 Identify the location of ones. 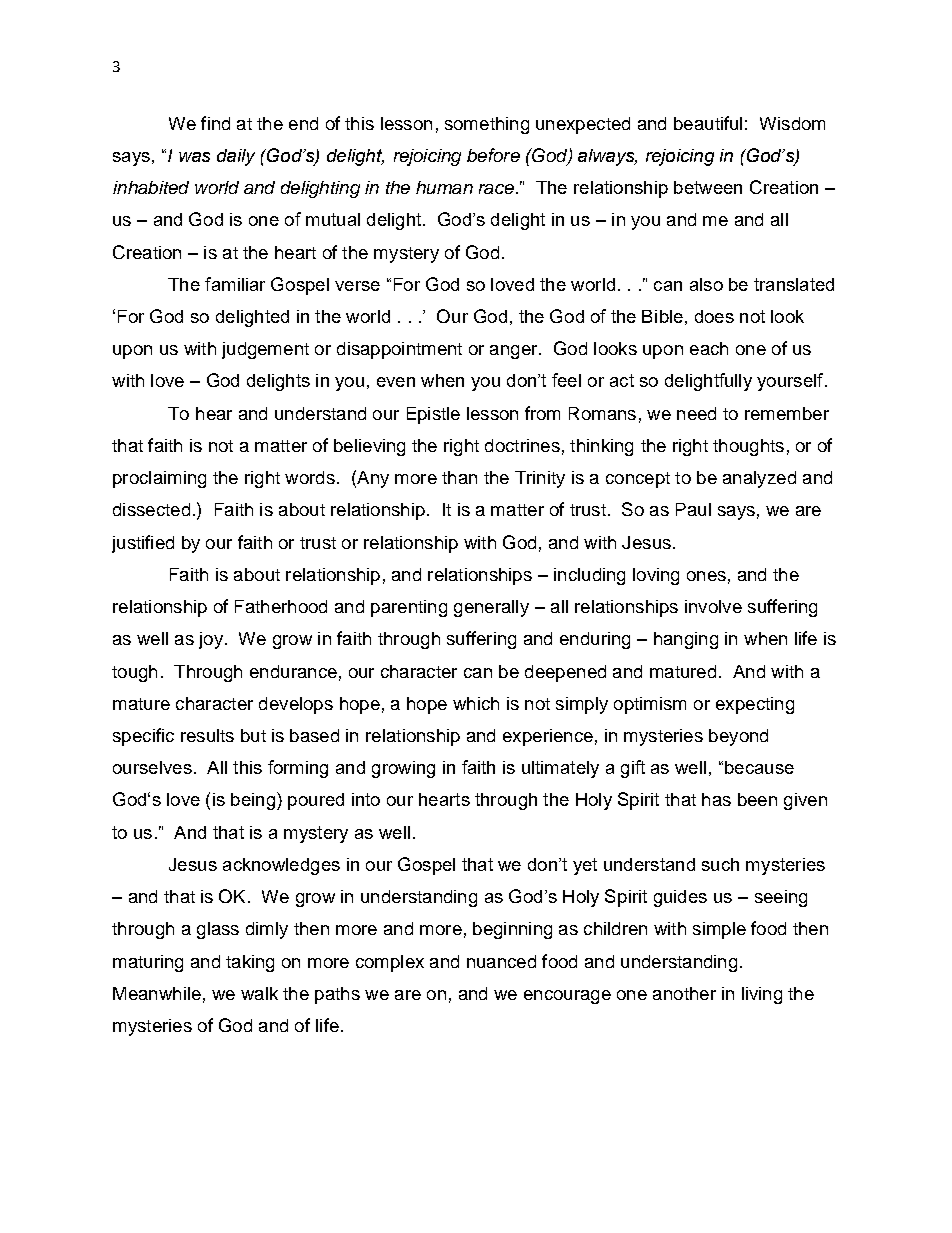
(706, 576).
